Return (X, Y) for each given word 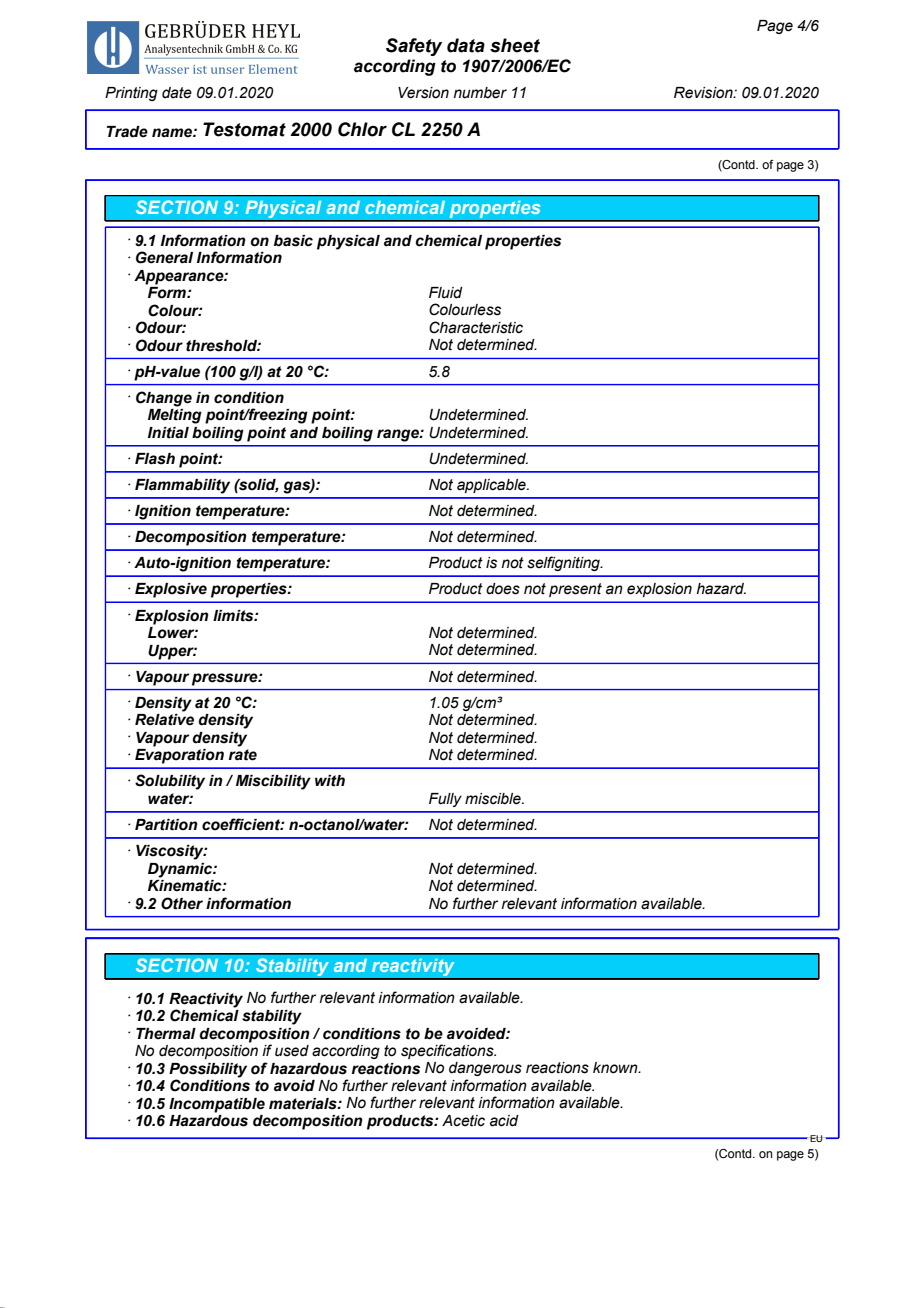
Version (423, 93)
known (616, 1068)
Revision (704, 93)
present (575, 590)
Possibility (208, 1070)
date (177, 93)
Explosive (171, 590)
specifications (448, 1051)
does (503, 589)
